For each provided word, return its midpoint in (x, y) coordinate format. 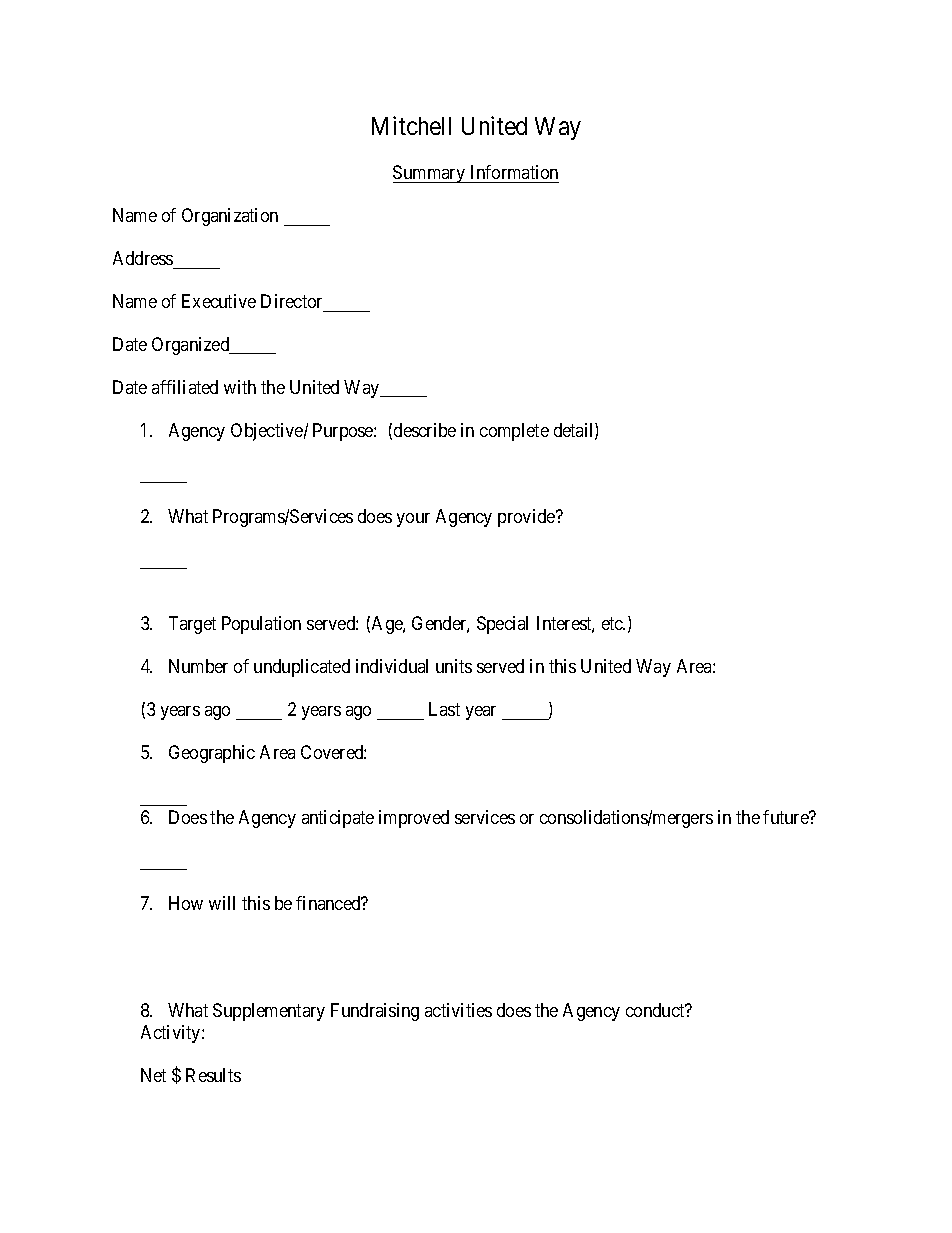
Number (198, 666)
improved (414, 819)
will (222, 903)
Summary (430, 174)
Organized (192, 346)
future (787, 817)
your (413, 520)
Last (444, 709)
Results (213, 1075)
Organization (230, 217)
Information (514, 172)
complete (514, 432)
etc (613, 623)
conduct (656, 1010)
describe (425, 430)
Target (192, 625)
